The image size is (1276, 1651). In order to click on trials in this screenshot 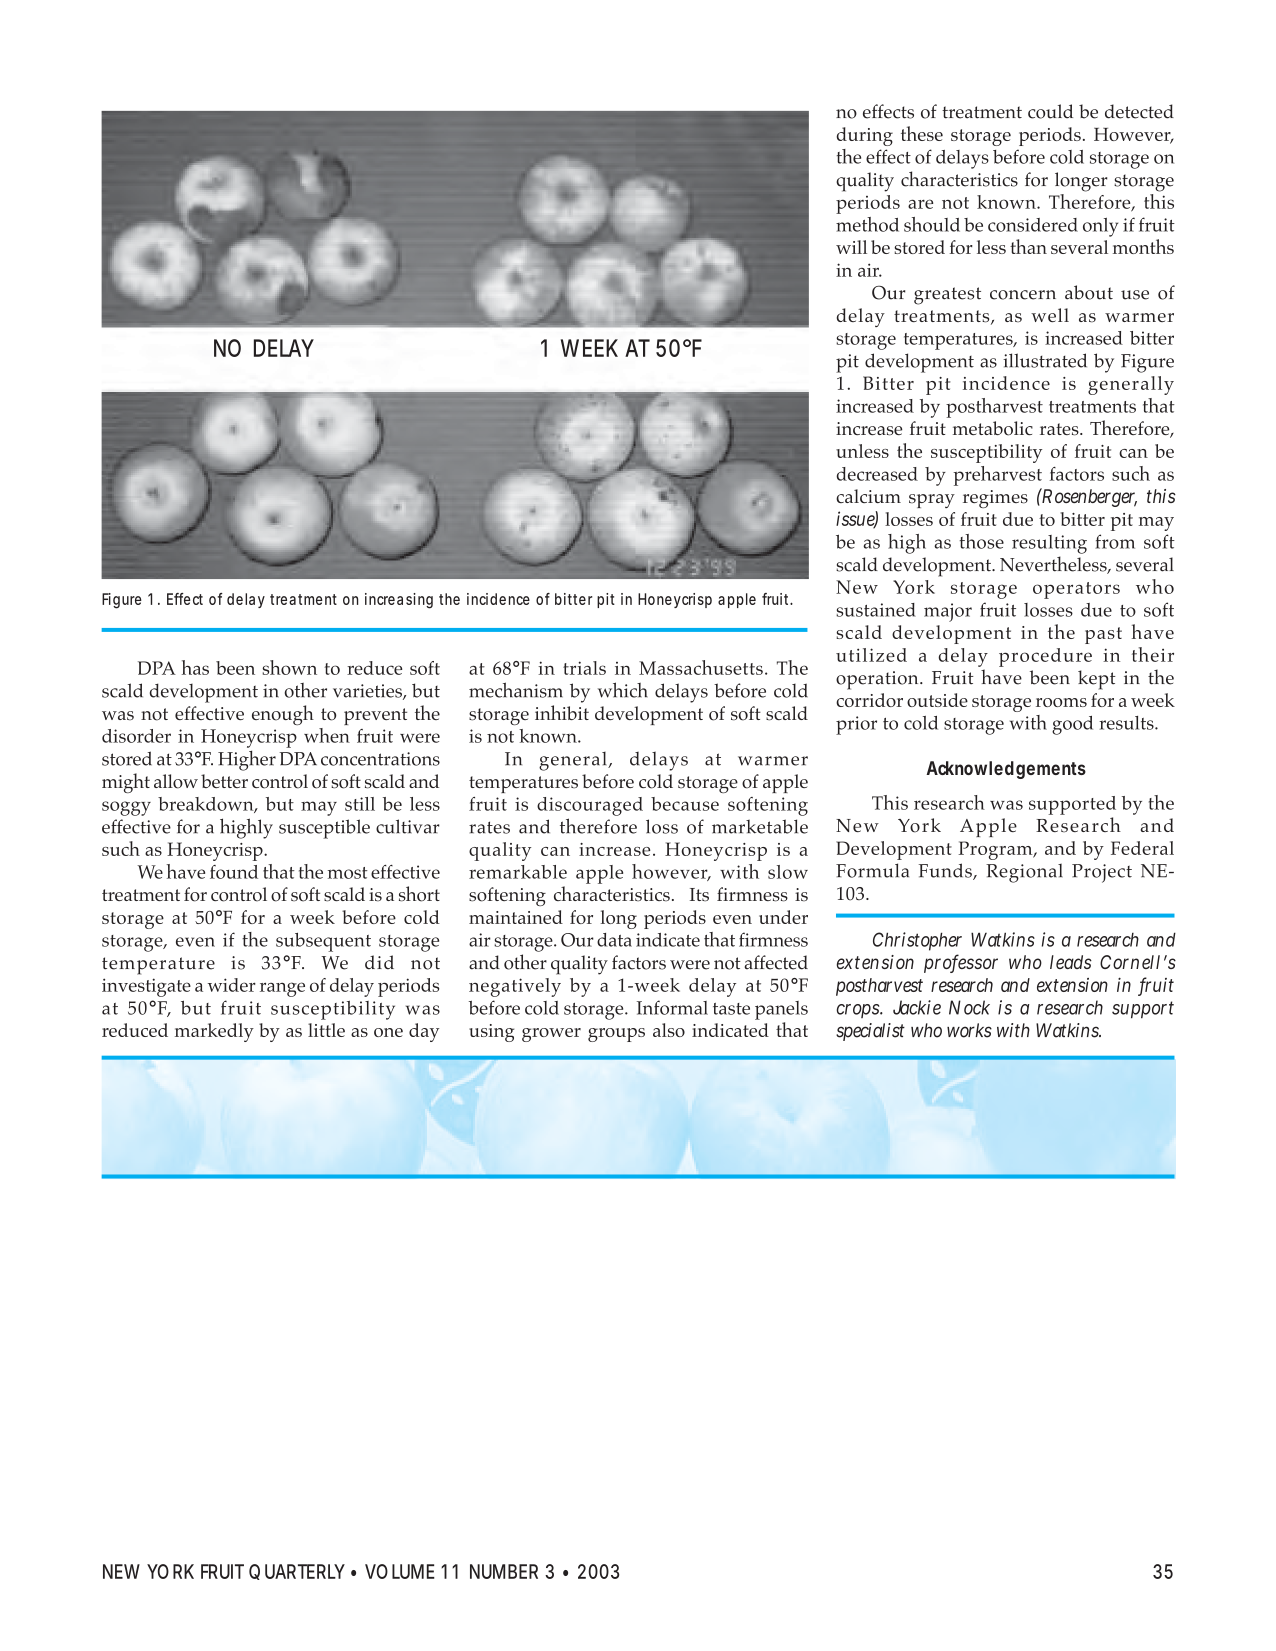, I will do `click(584, 668)`.
